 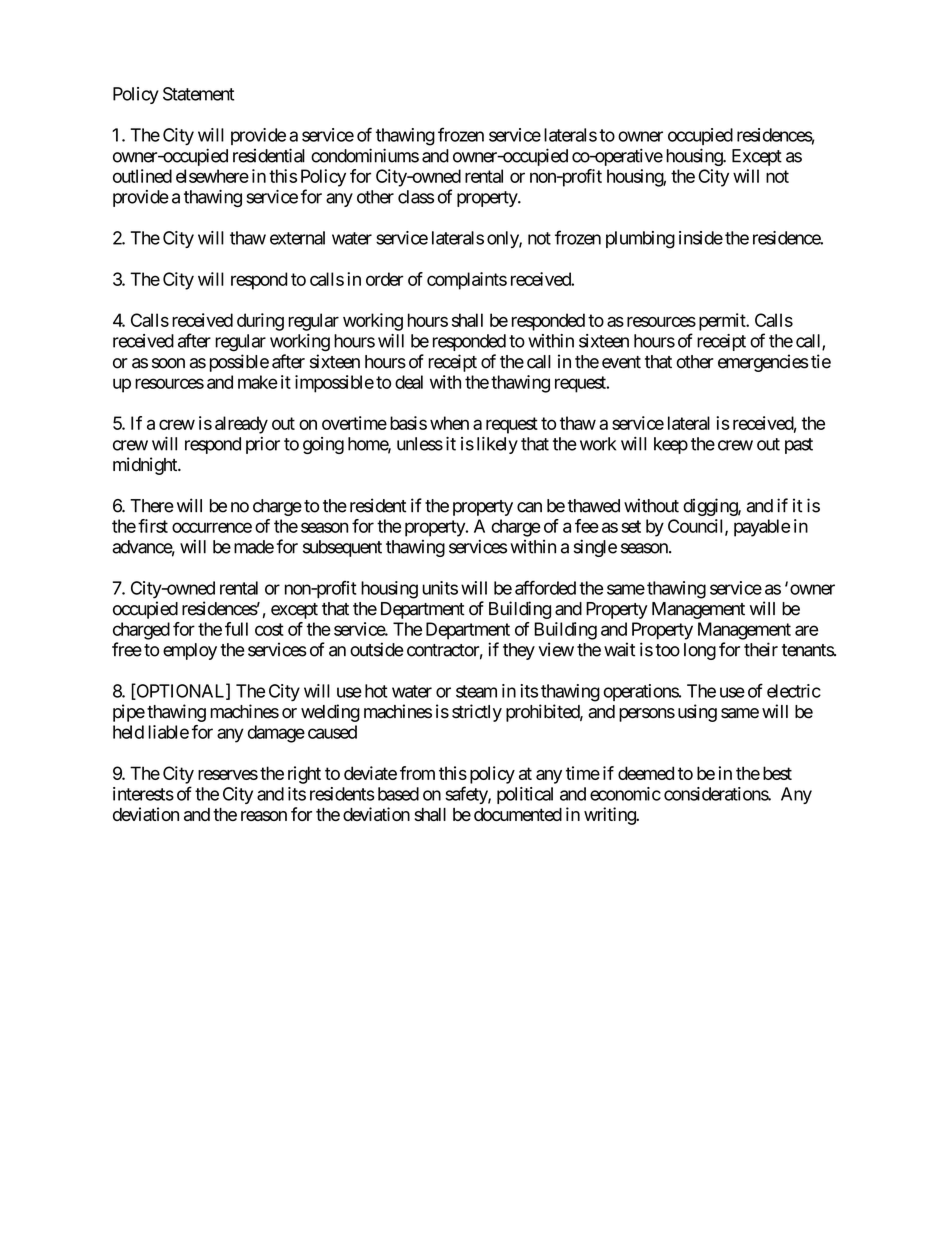 I want to click on Statement, so click(x=198, y=94).
